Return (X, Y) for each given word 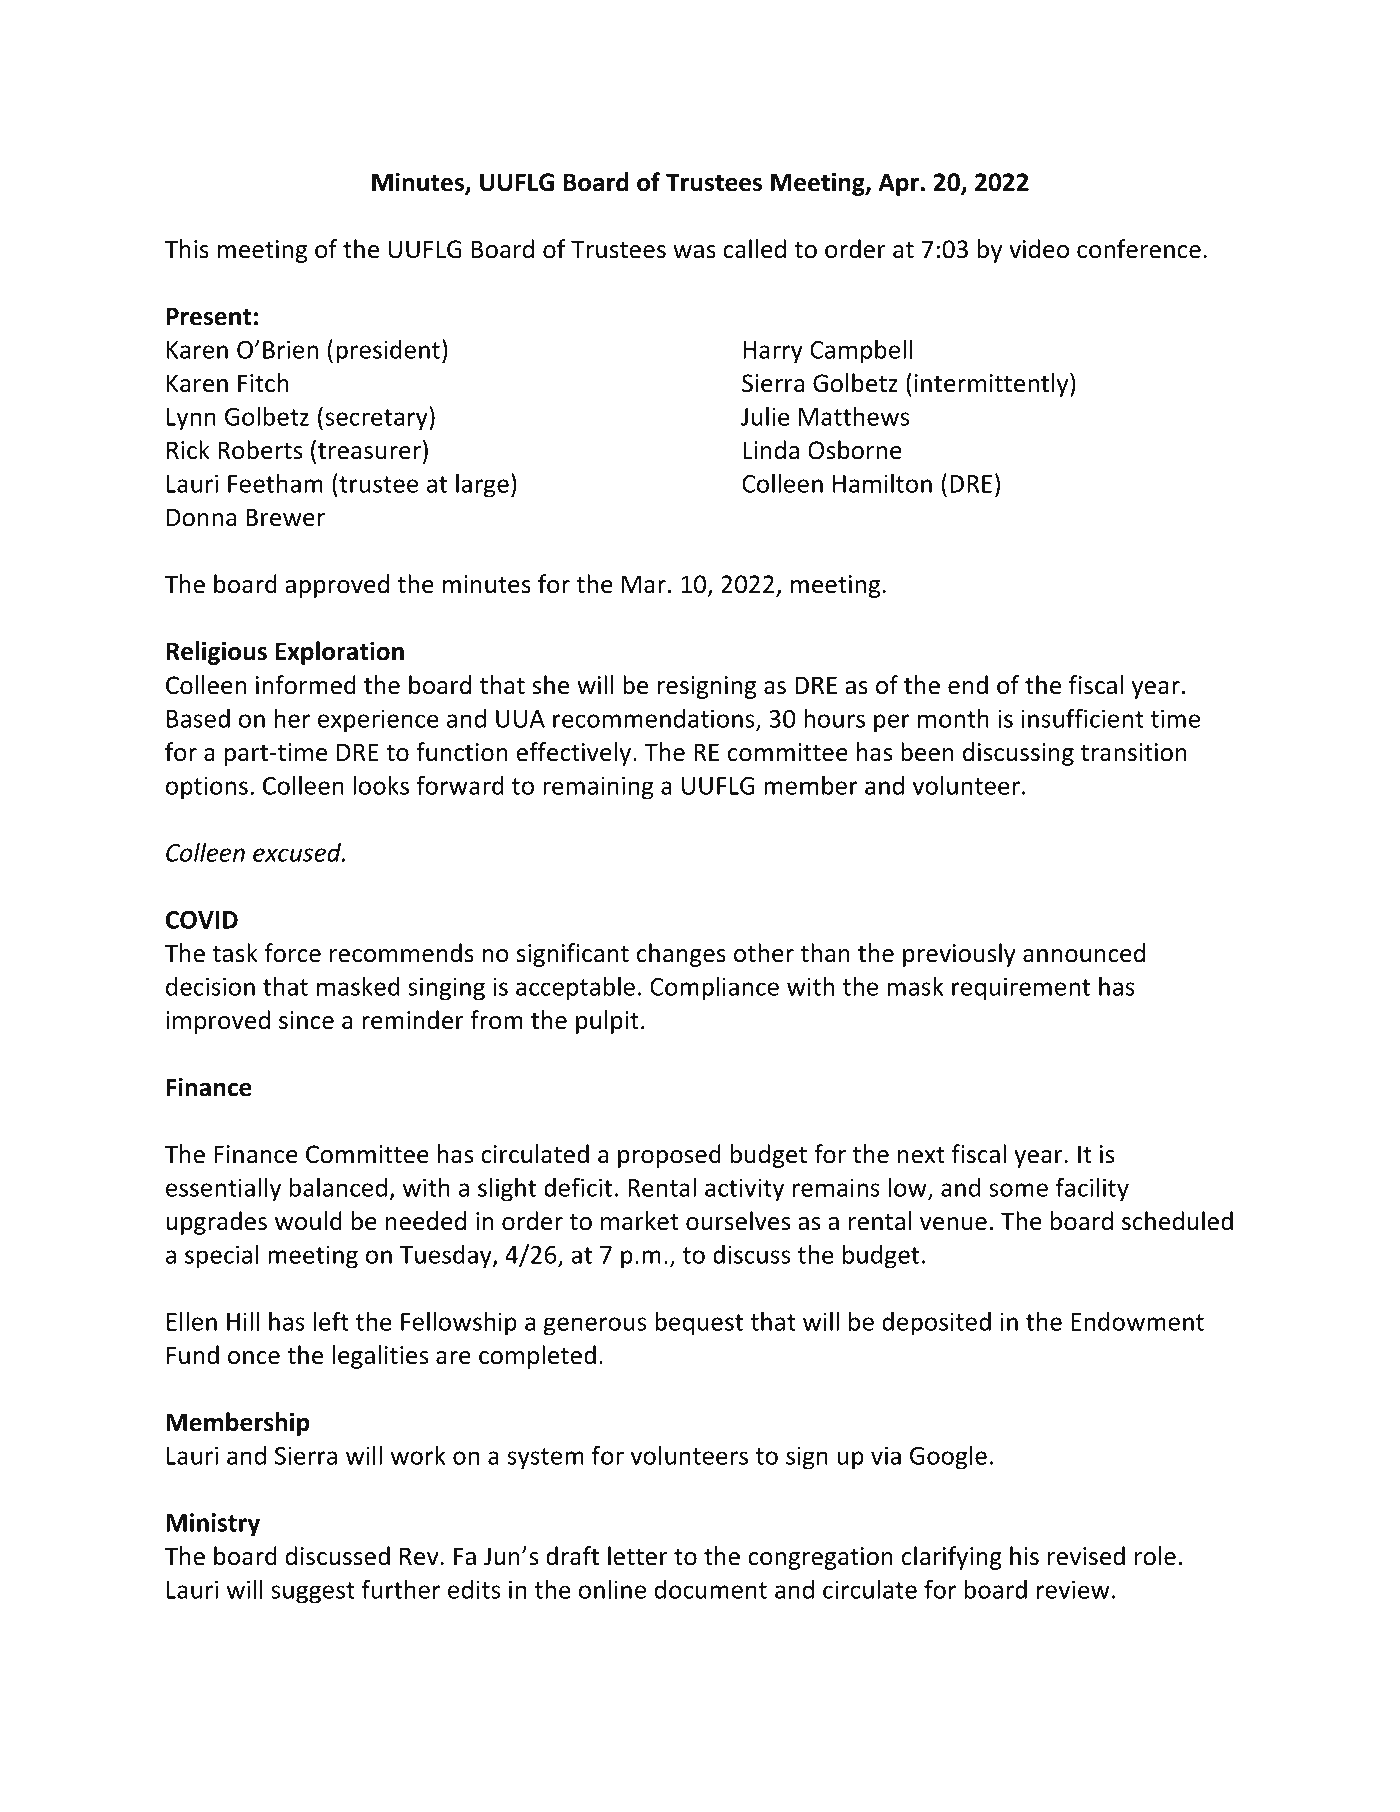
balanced (338, 1187)
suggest (313, 1593)
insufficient (1083, 718)
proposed (669, 1156)
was (694, 252)
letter (638, 1556)
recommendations (655, 719)
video (1039, 249)
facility (1092, 1189)
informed (306, 685)
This (187, 249)
